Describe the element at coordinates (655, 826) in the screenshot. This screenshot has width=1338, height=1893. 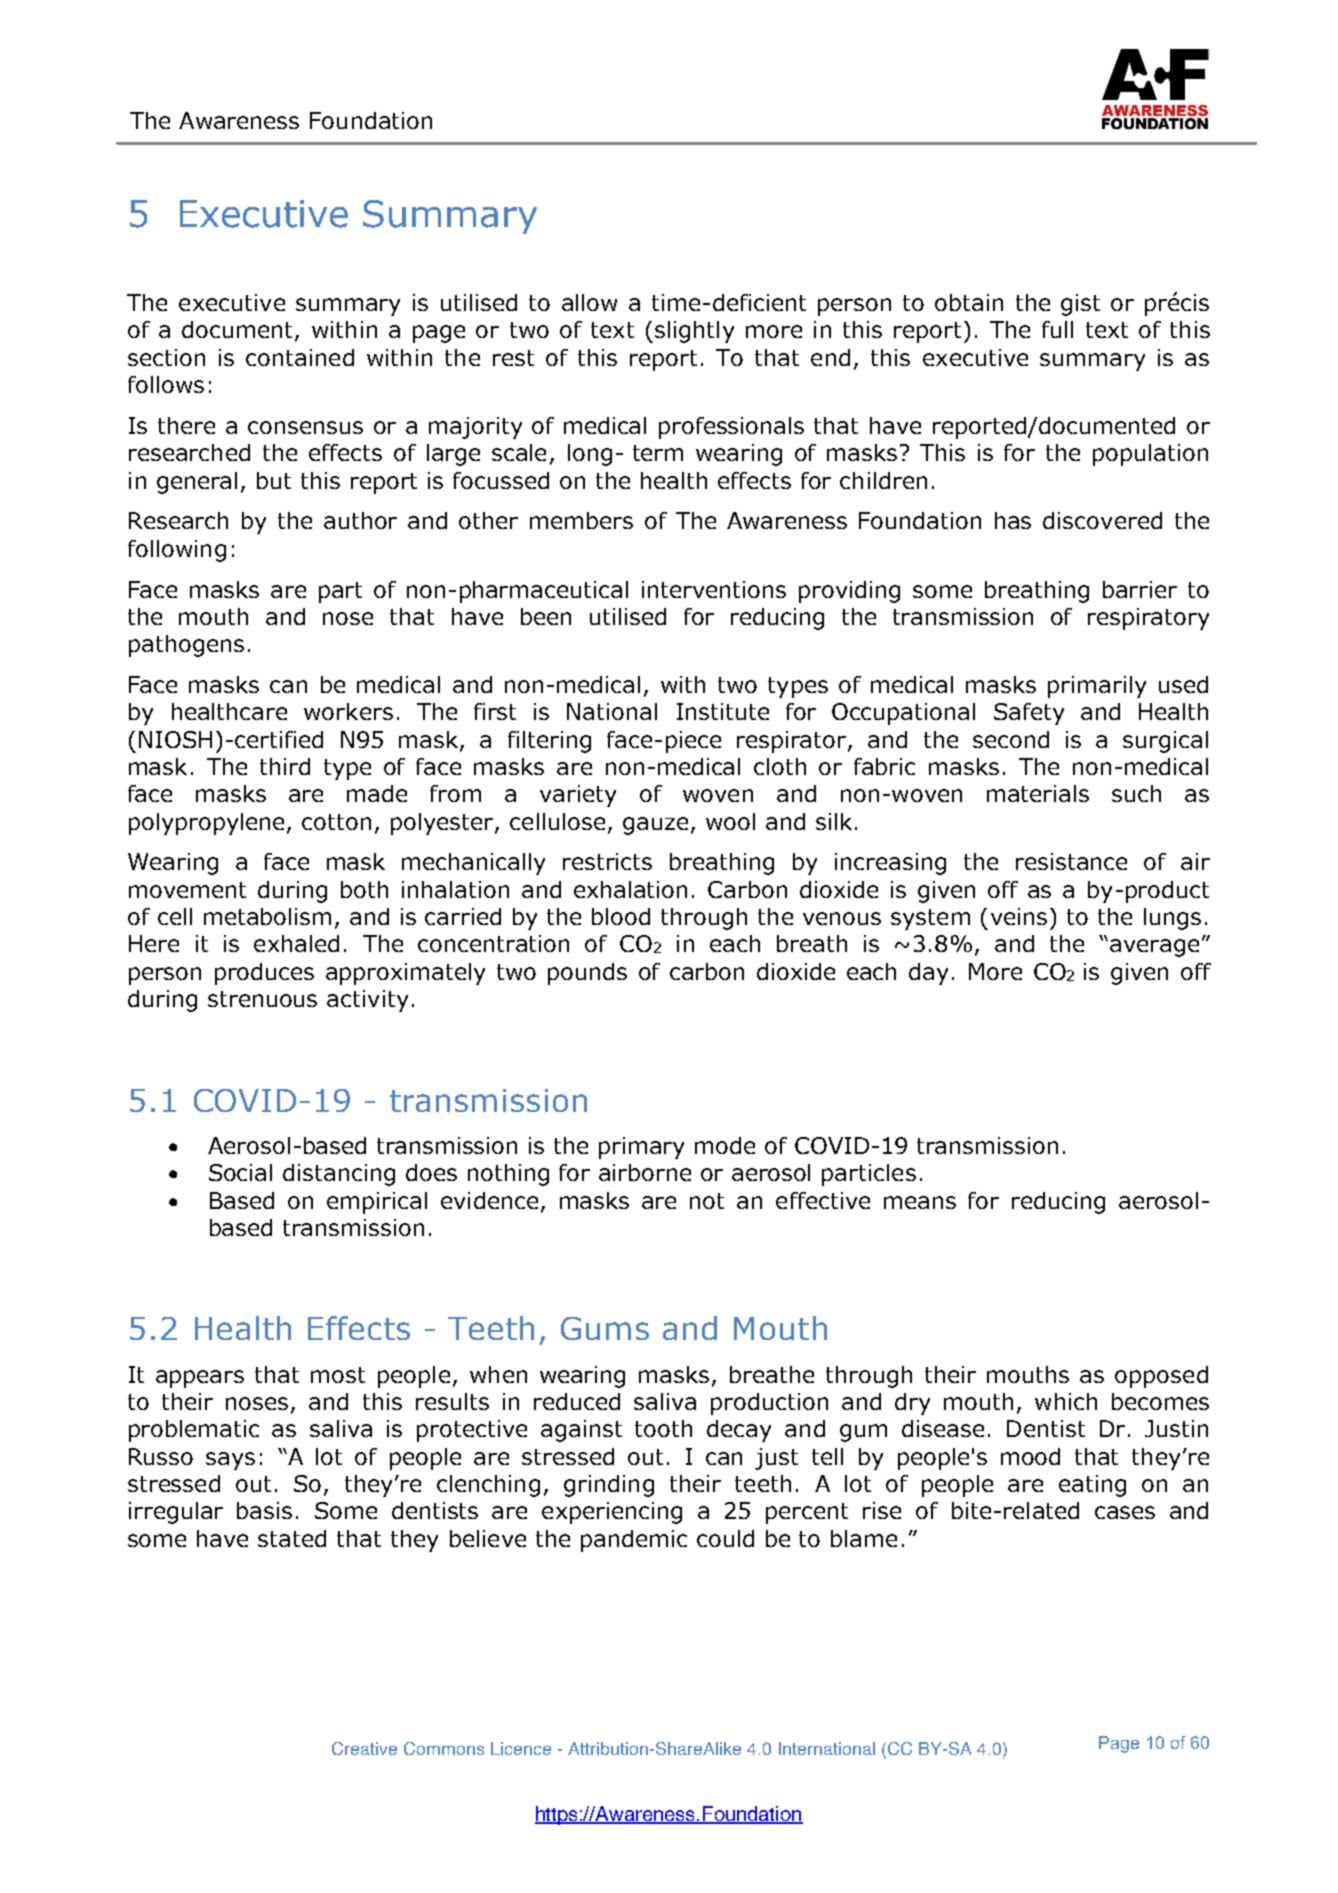
I see `gauze` at that location.
